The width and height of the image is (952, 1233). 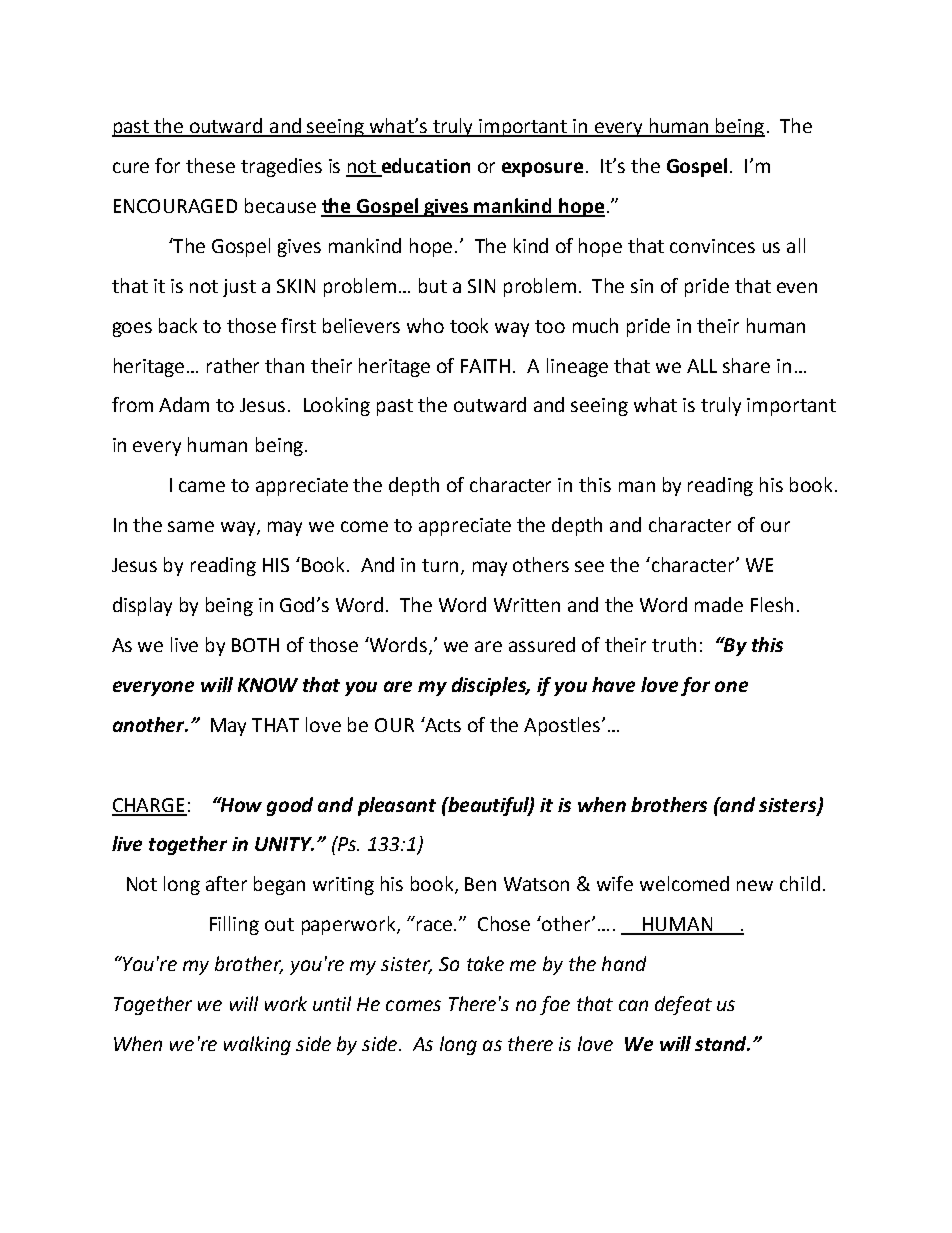 What do you see at coordinates (746, 365) in the image?
I see `share` at bounding box center [746, 365].
